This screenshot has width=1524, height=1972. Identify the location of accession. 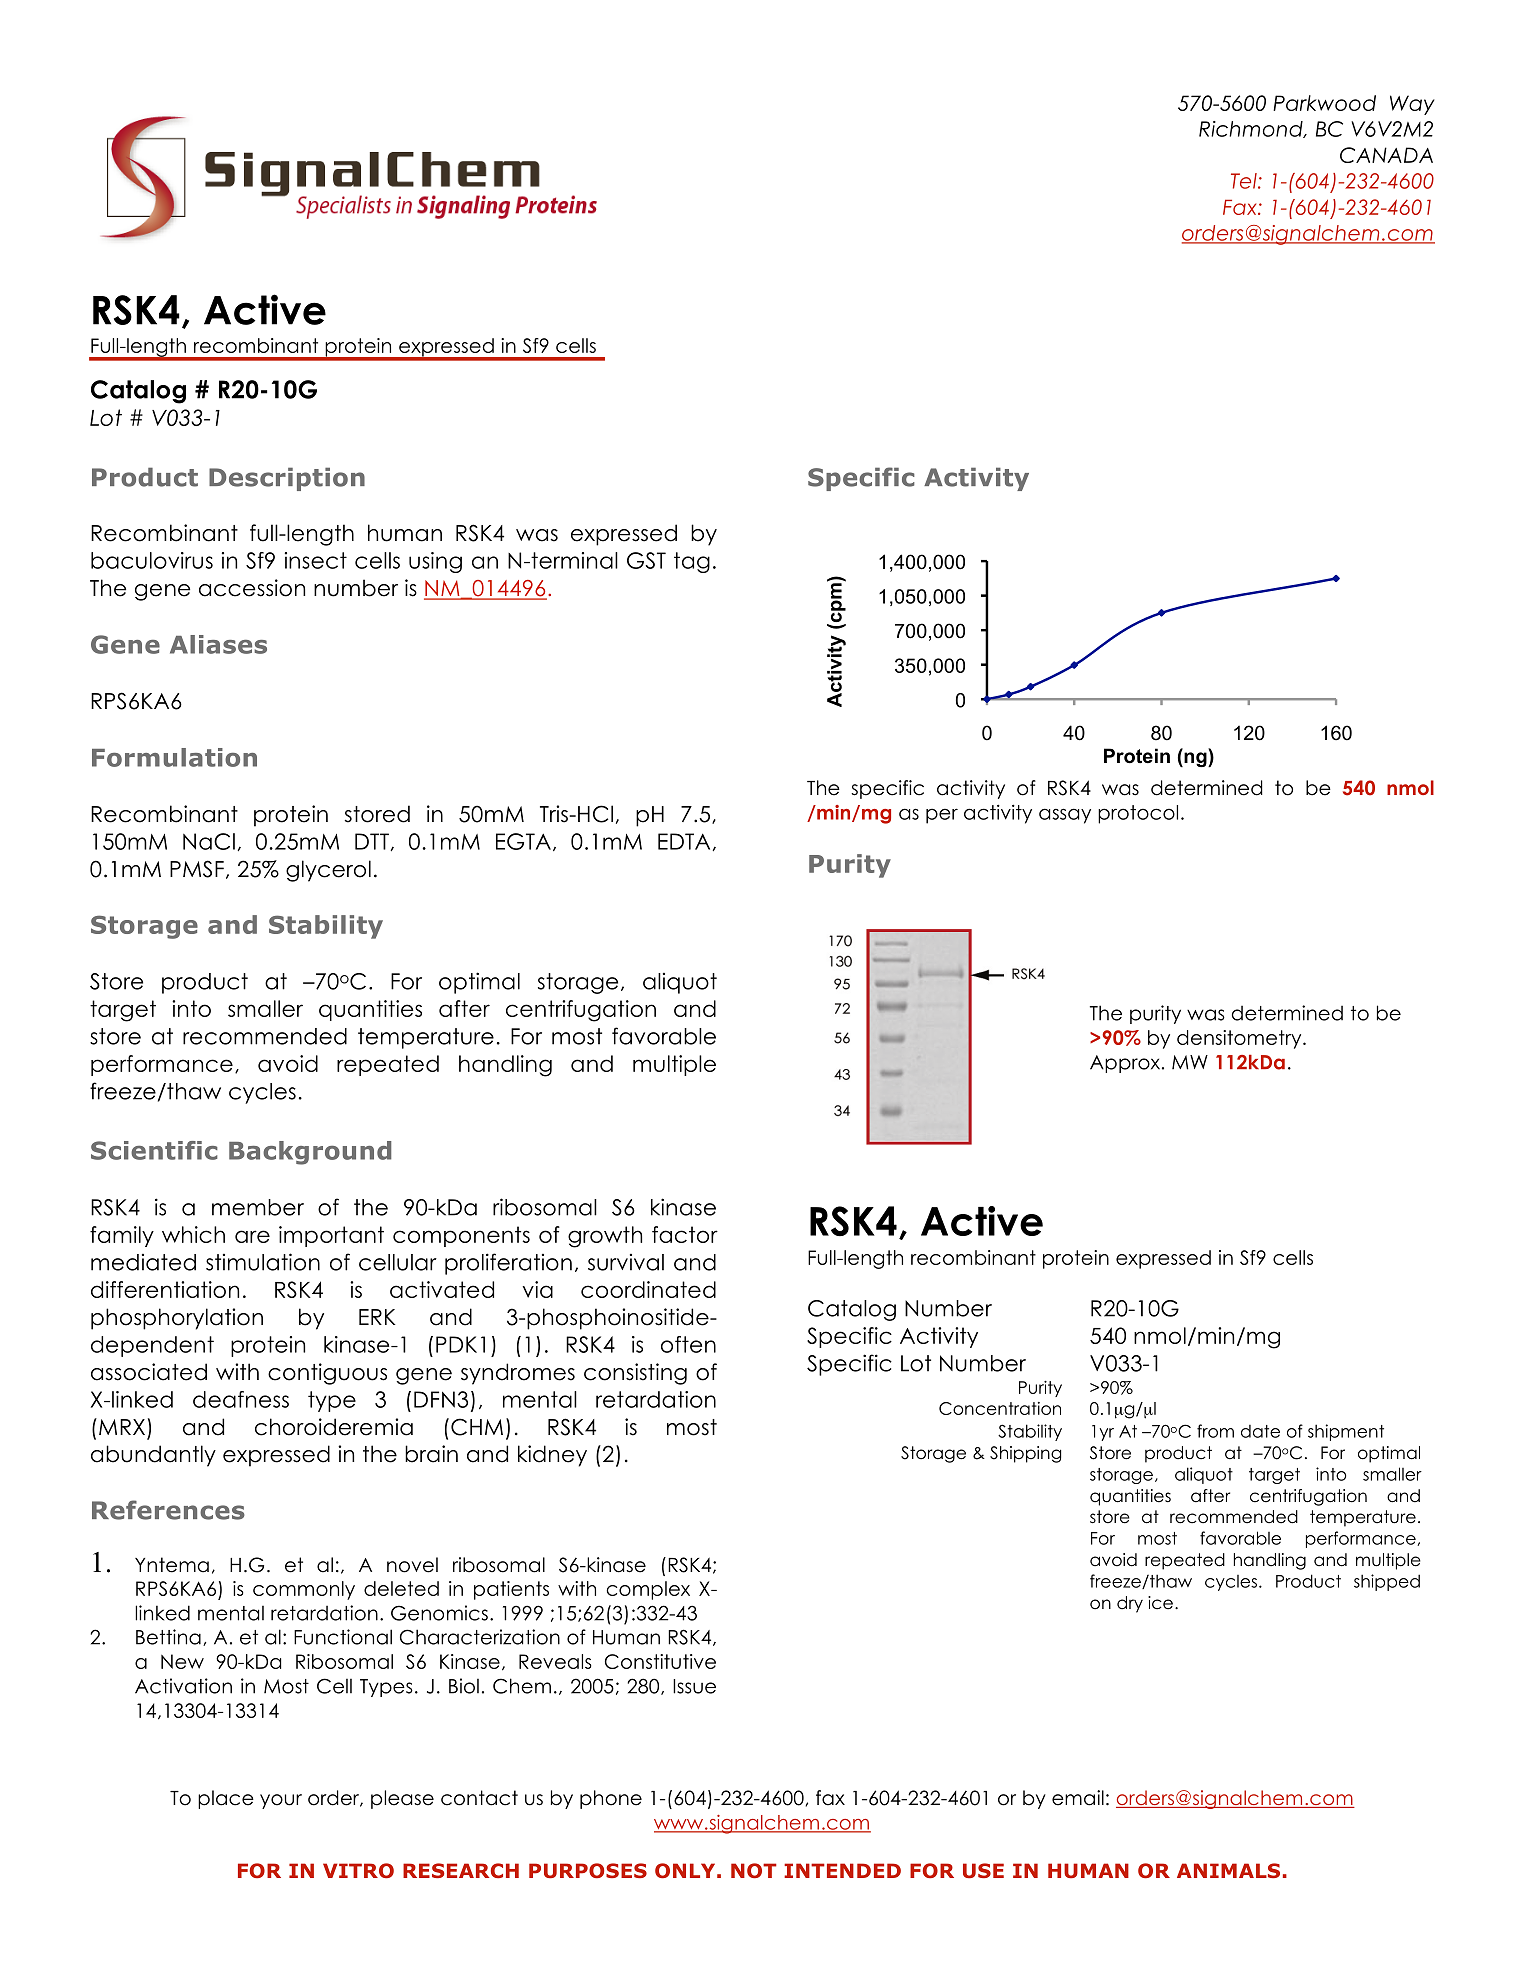
(252, 588).
